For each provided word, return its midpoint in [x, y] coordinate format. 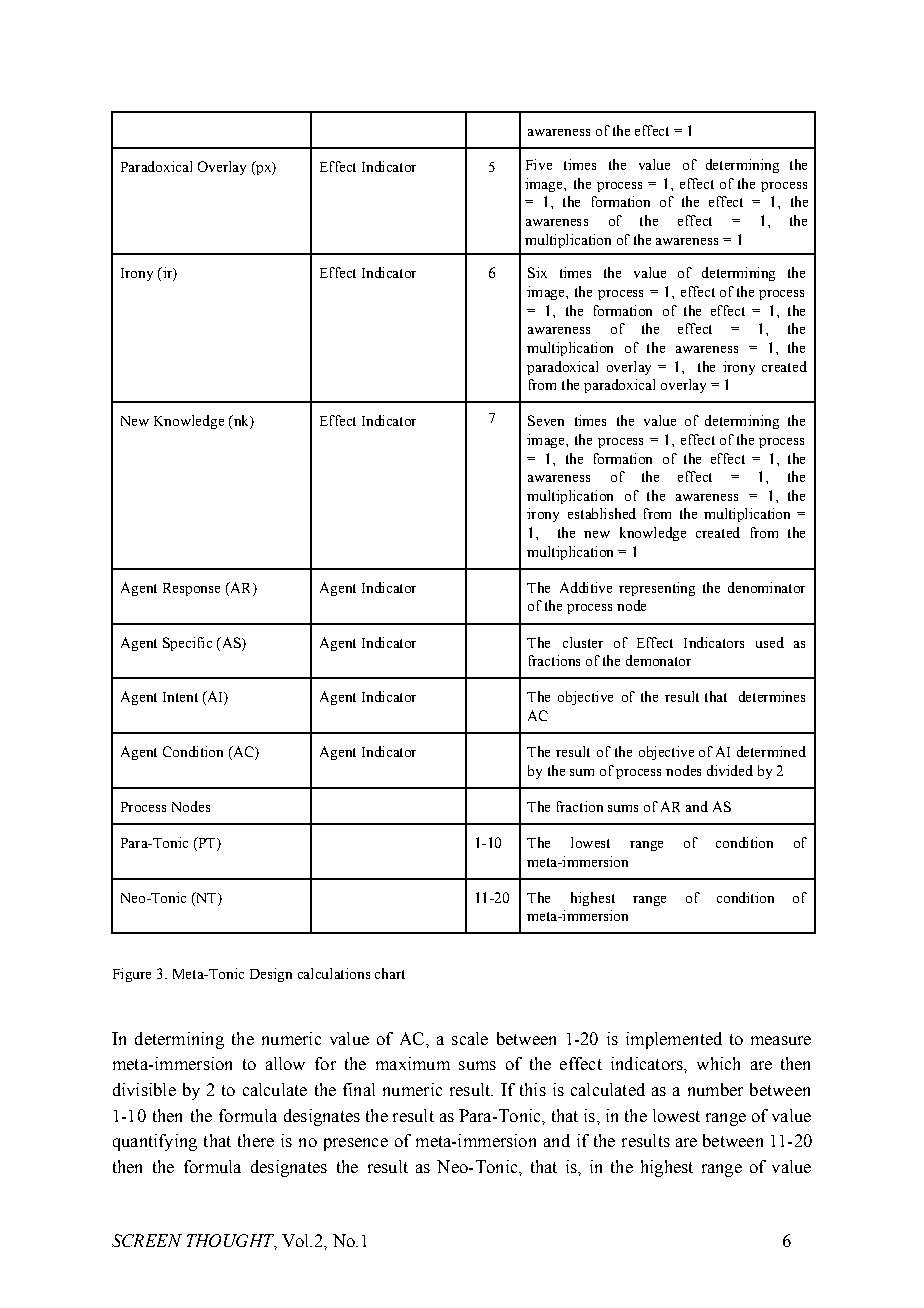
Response [191, 589]
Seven [546, 420]
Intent [180, 697]
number [715, 1089]
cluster [583, 642]
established [602, 513]
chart [390, 973]
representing [657, 589]
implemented [674, 1040]
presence [356, 1144]
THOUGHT [232, 1242]
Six [537, 272]
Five [539, 164]
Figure [132, 975]
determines [772, 696]
